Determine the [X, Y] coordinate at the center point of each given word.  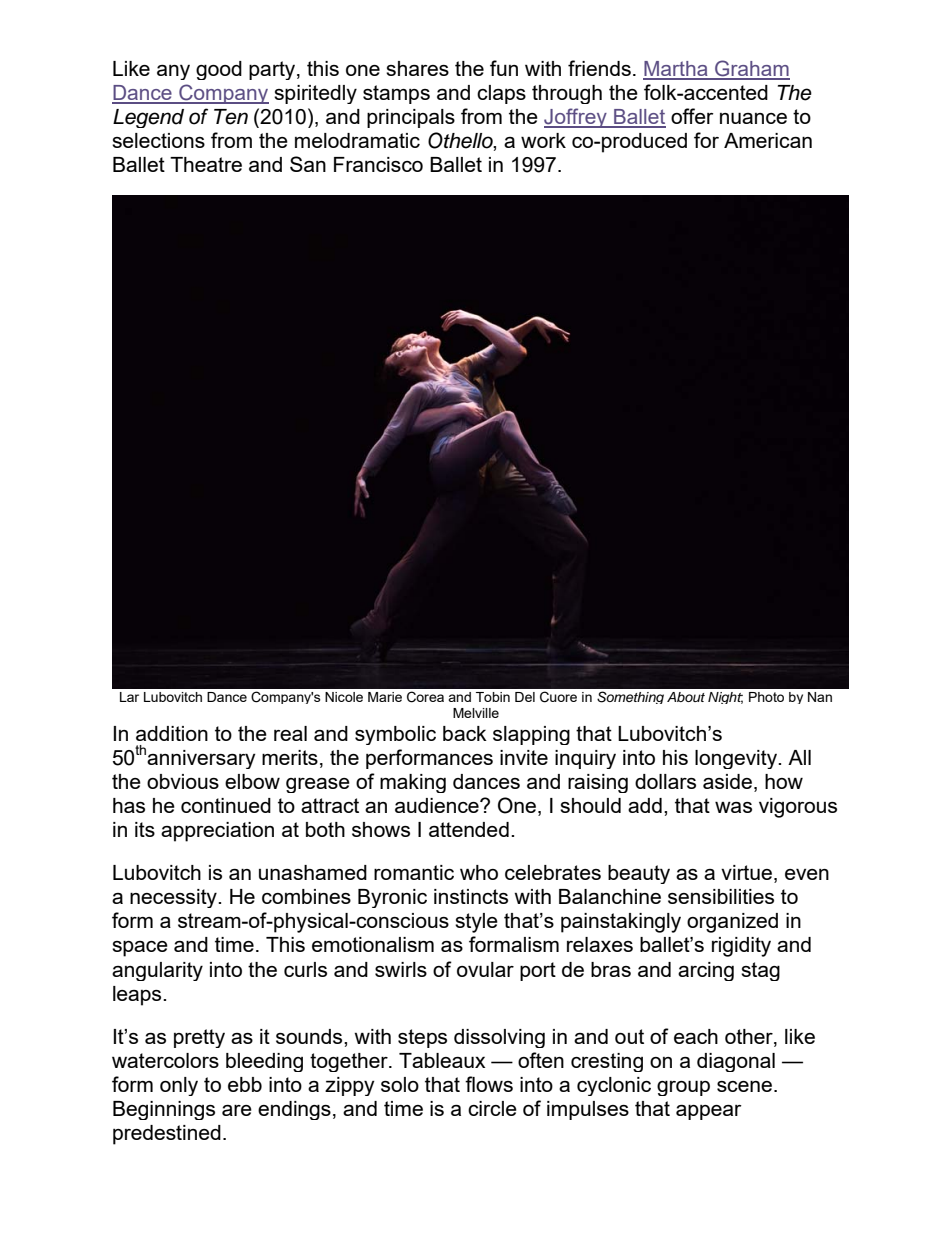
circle [492, 1108]
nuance [753, 118]
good [219, 70]
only [179, 1086]
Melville [476, 713]
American [768, 140]
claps [501, 94]
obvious [183, 781]
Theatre [206, 164]
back [465, 733]
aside [727, 781]
